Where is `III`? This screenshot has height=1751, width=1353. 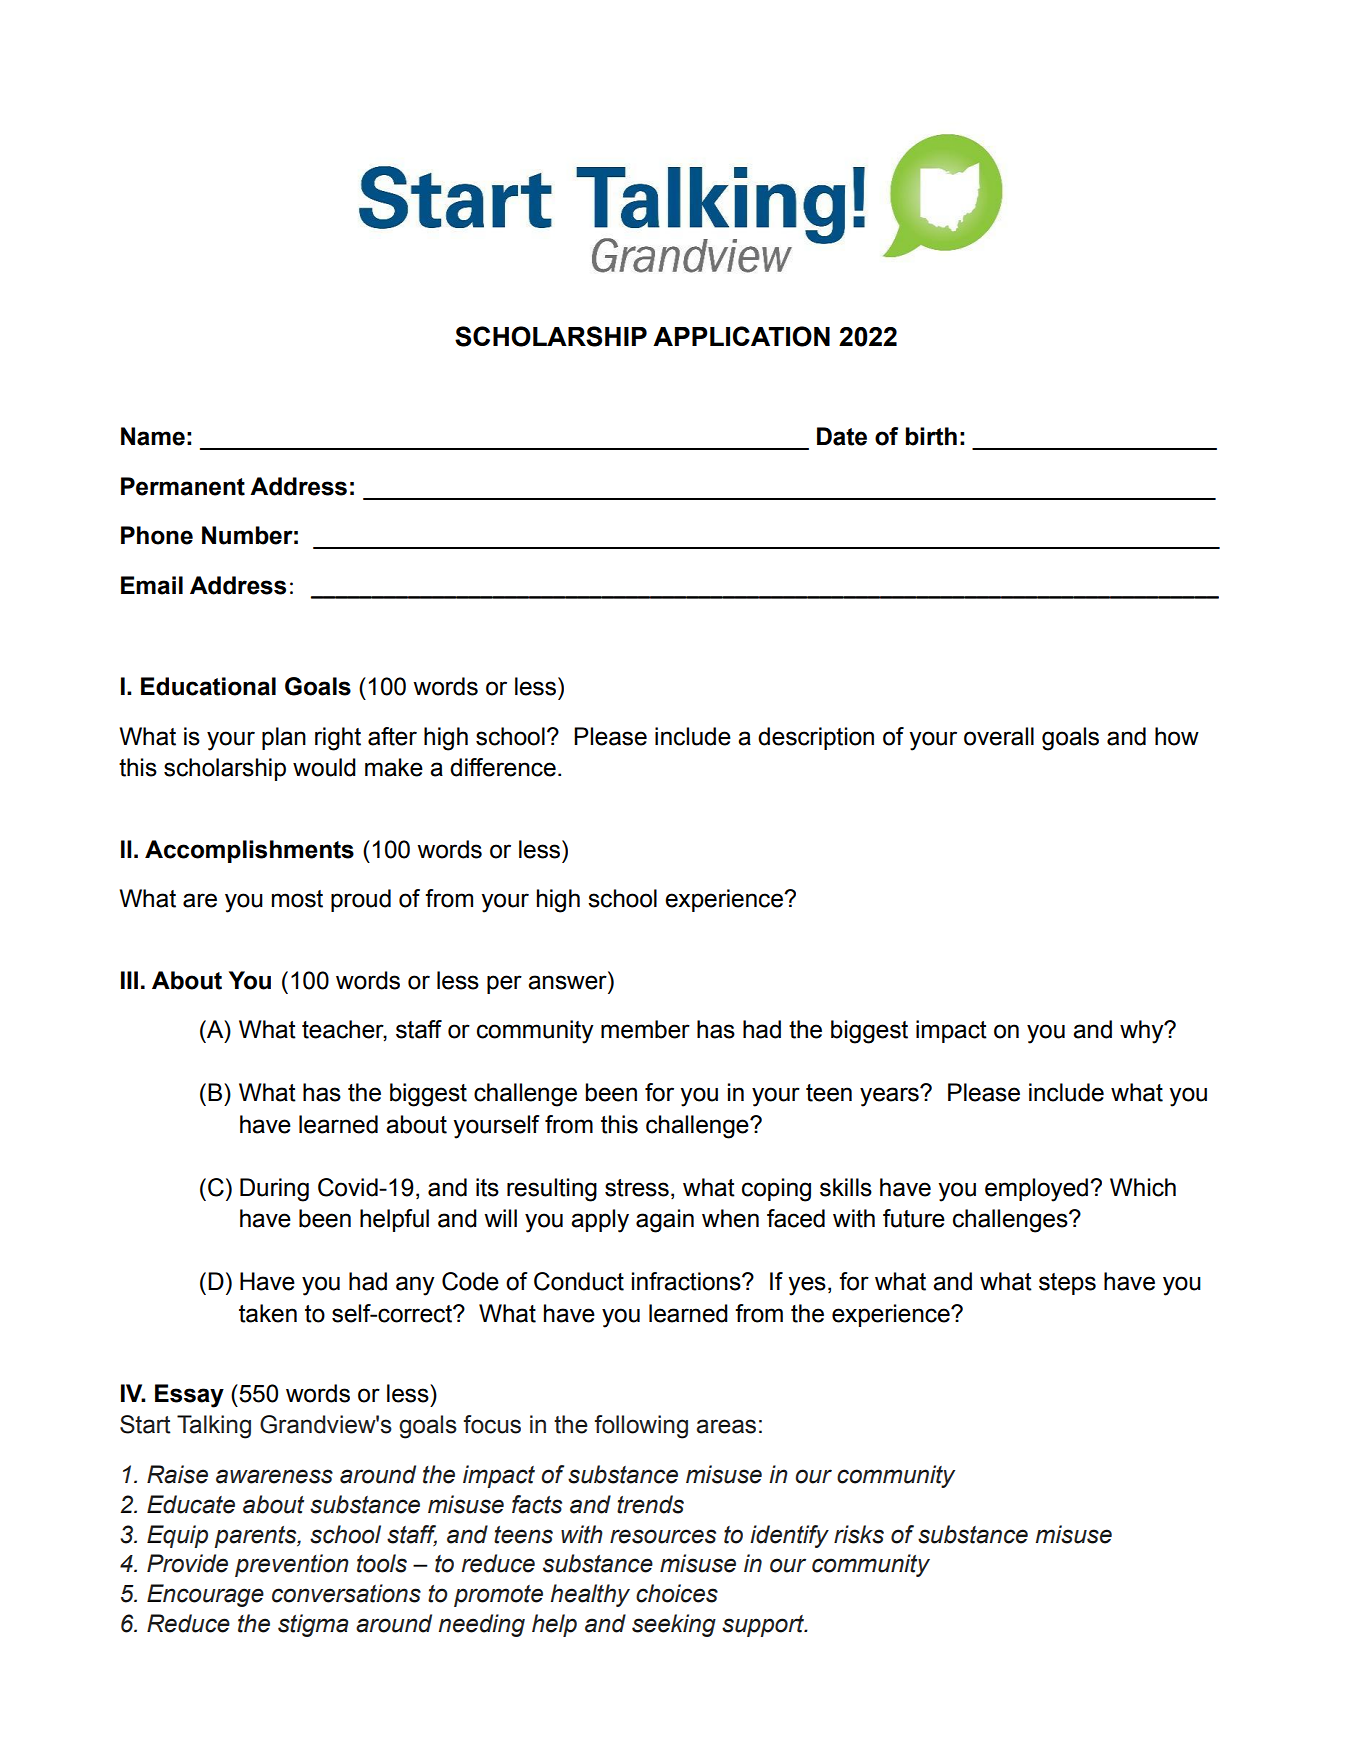
III is located at coordinates (129, 980).
